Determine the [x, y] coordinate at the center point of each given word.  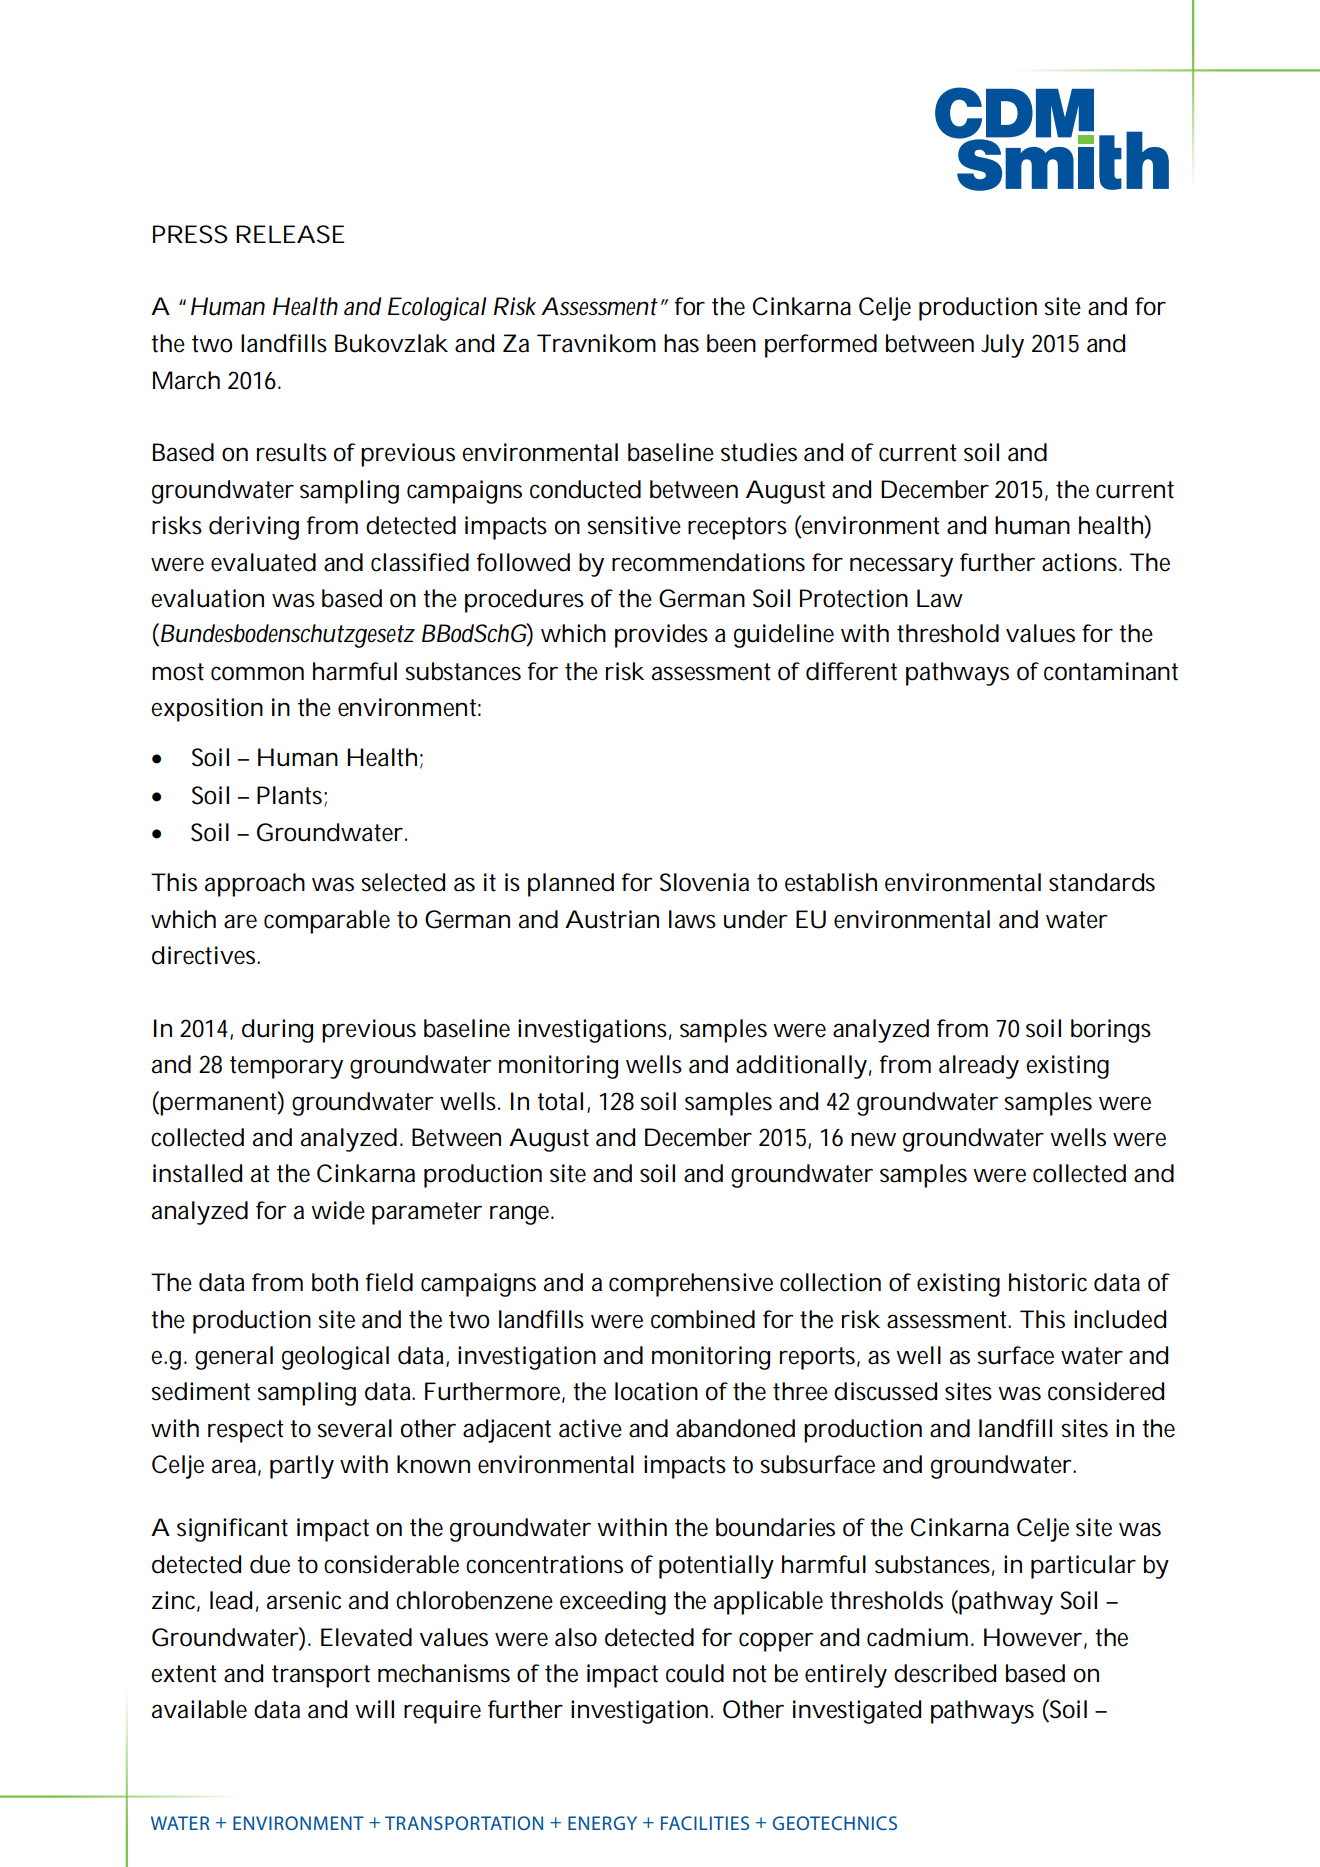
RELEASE [290, 234]
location [656, 1391]
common [257, 673]
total [560, 1101]
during [277, 1031]
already [979, 1067]
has [681, 343]
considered [1106, 1391]
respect [246, 1431]
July [1002, 346]
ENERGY [602, 1823]
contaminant [1111, 671]
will [374, 1709]
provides [661, 636]
